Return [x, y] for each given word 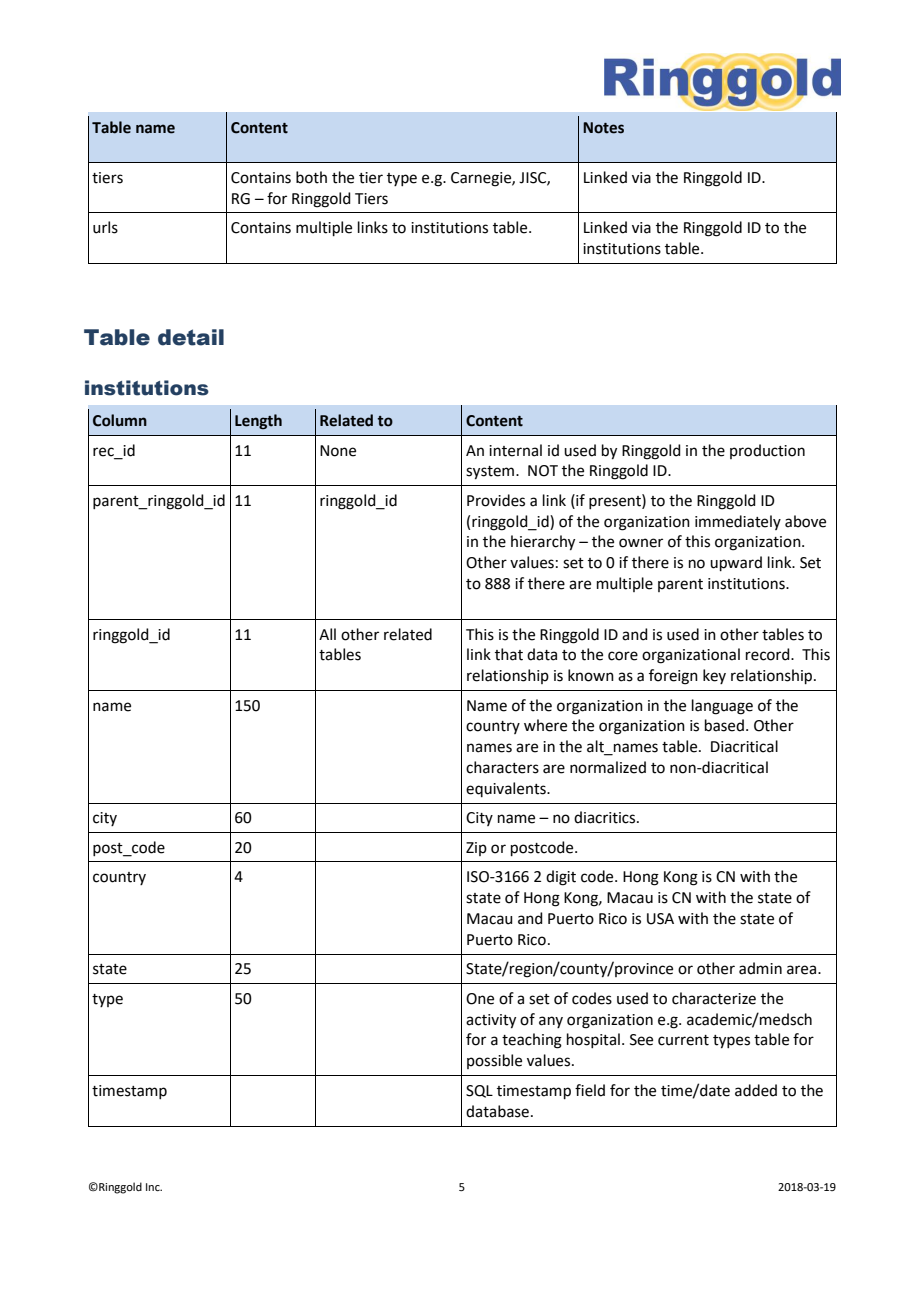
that [509, 654]
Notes [603, 128]
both [311, 177]
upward [736, 563]
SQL [479, 1091]
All [327, 634]
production [767, 451]
